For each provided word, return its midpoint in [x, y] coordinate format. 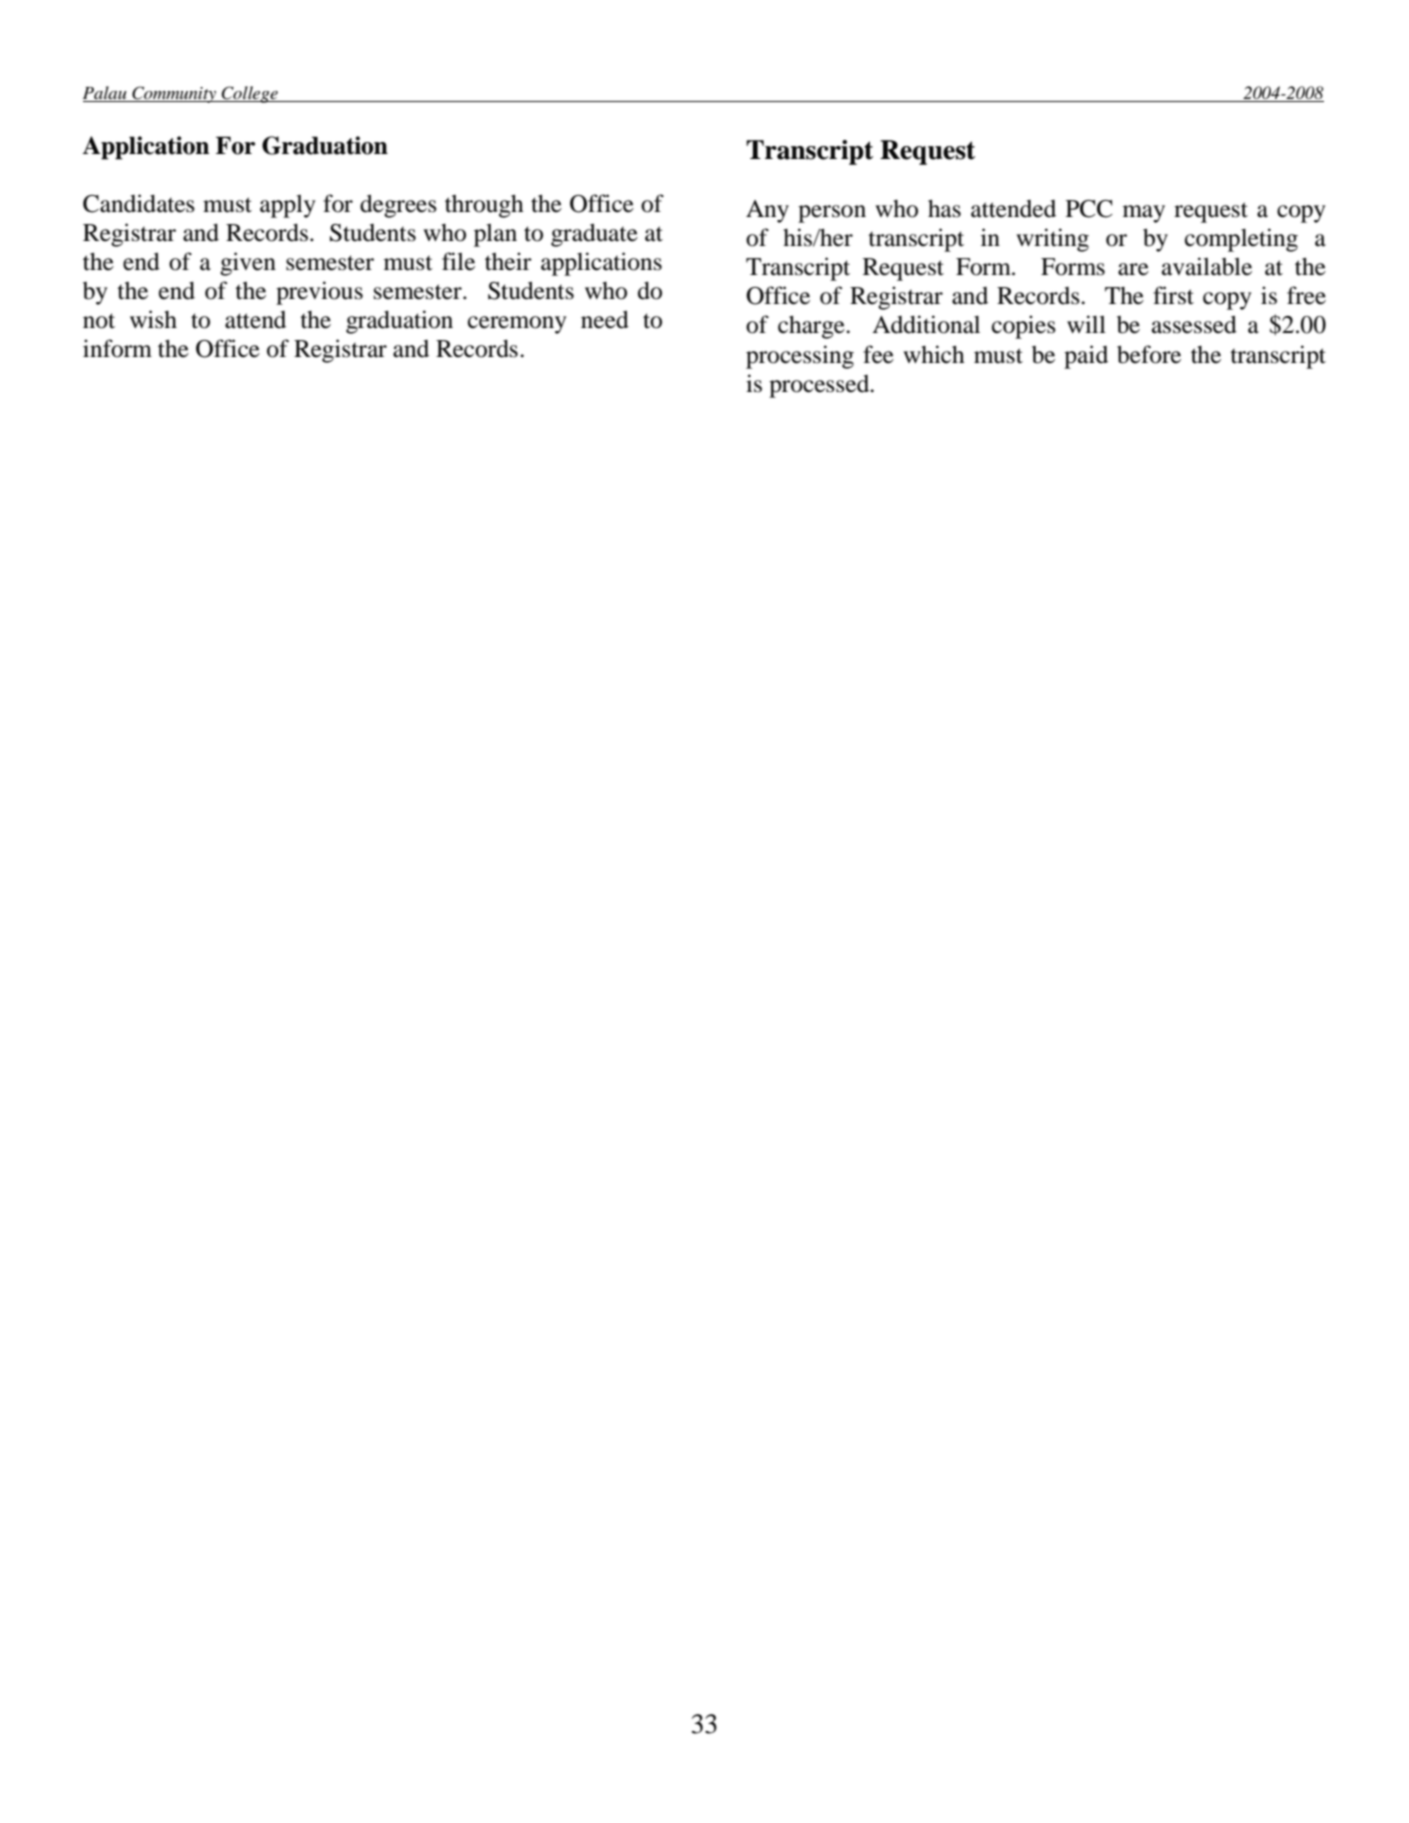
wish [153, 319]
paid [1086, 357]
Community [174, 94]
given [248, 264]
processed [820, 386]
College [250, 94]
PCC [1089, 209]
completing [1241, 240]
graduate [594, 235]
